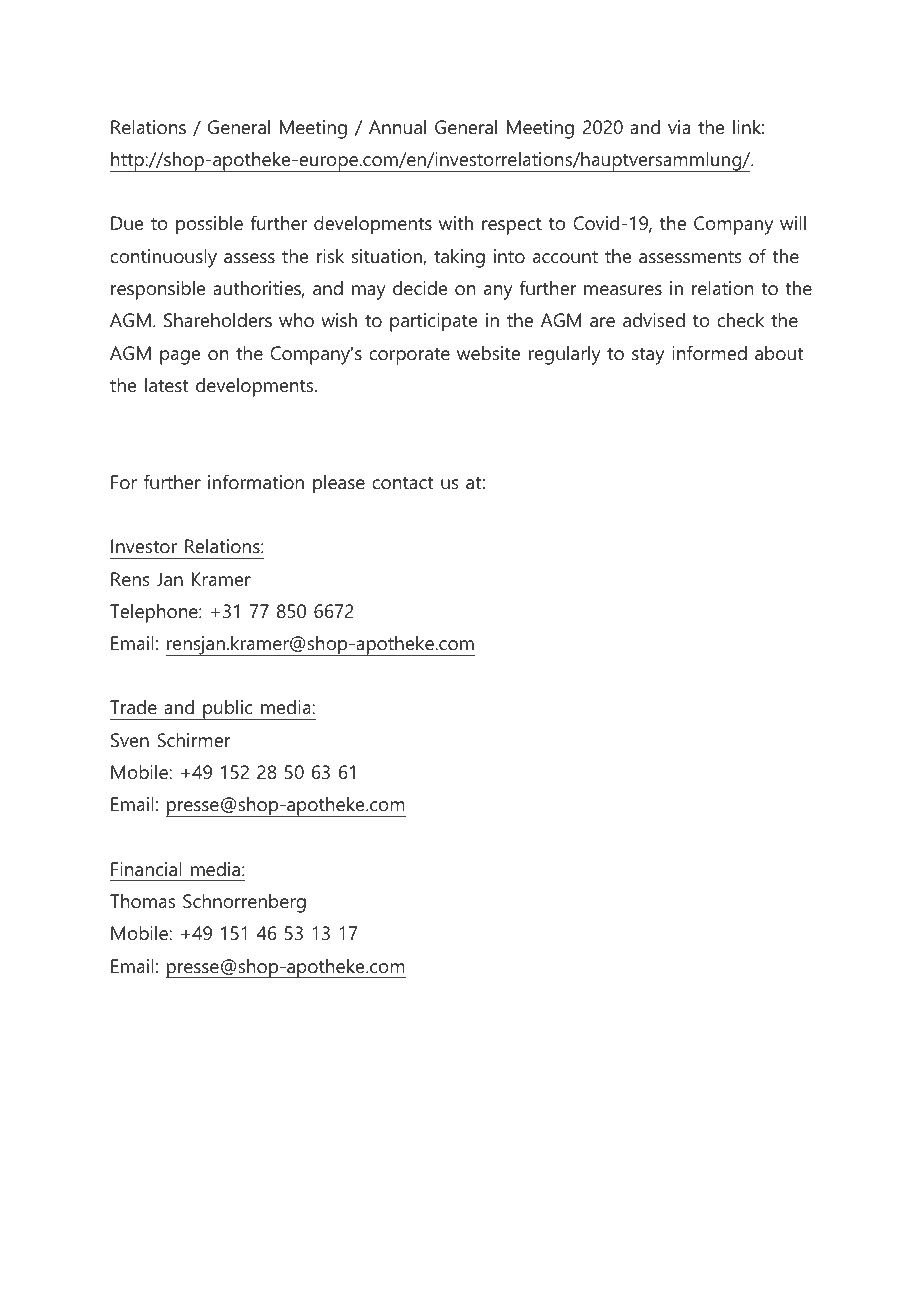 The width and height of the screenshot is (924, 1309). I want to click on possible, so click(209, 225).
